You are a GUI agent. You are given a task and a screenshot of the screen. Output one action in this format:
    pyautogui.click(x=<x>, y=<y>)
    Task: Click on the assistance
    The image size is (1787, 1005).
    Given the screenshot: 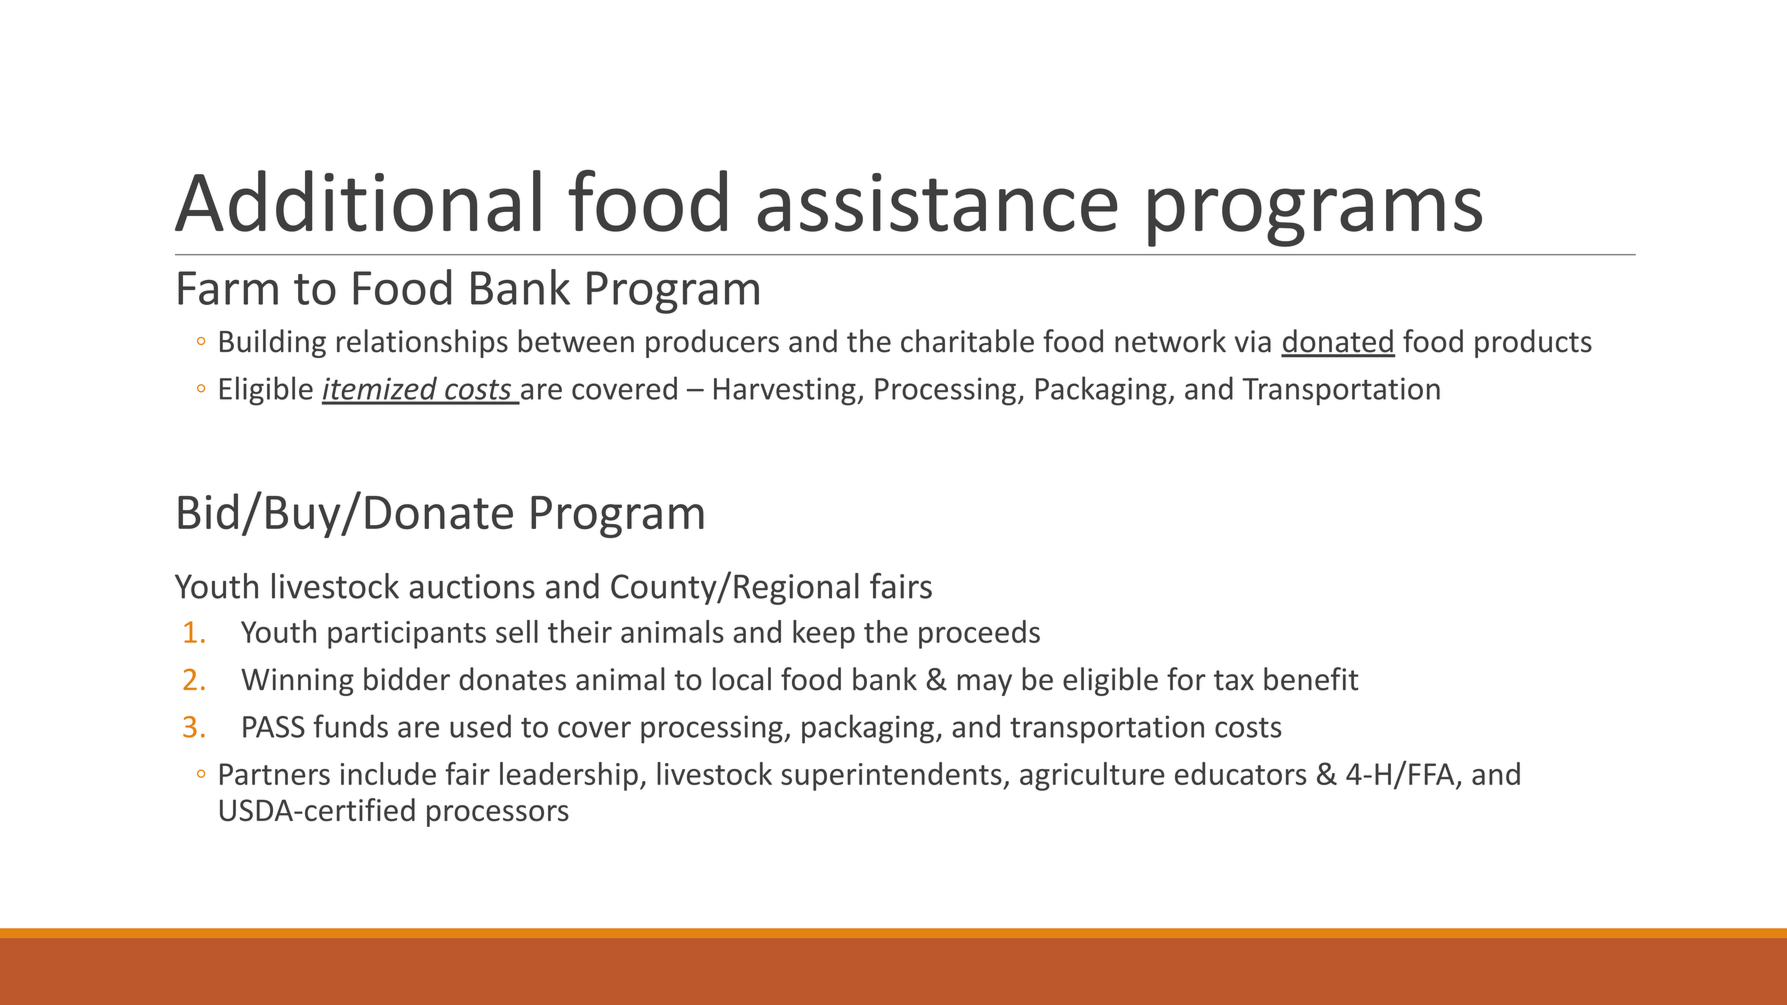 What is the action you would take?
    pyautogui.click(x=938, y=202)
